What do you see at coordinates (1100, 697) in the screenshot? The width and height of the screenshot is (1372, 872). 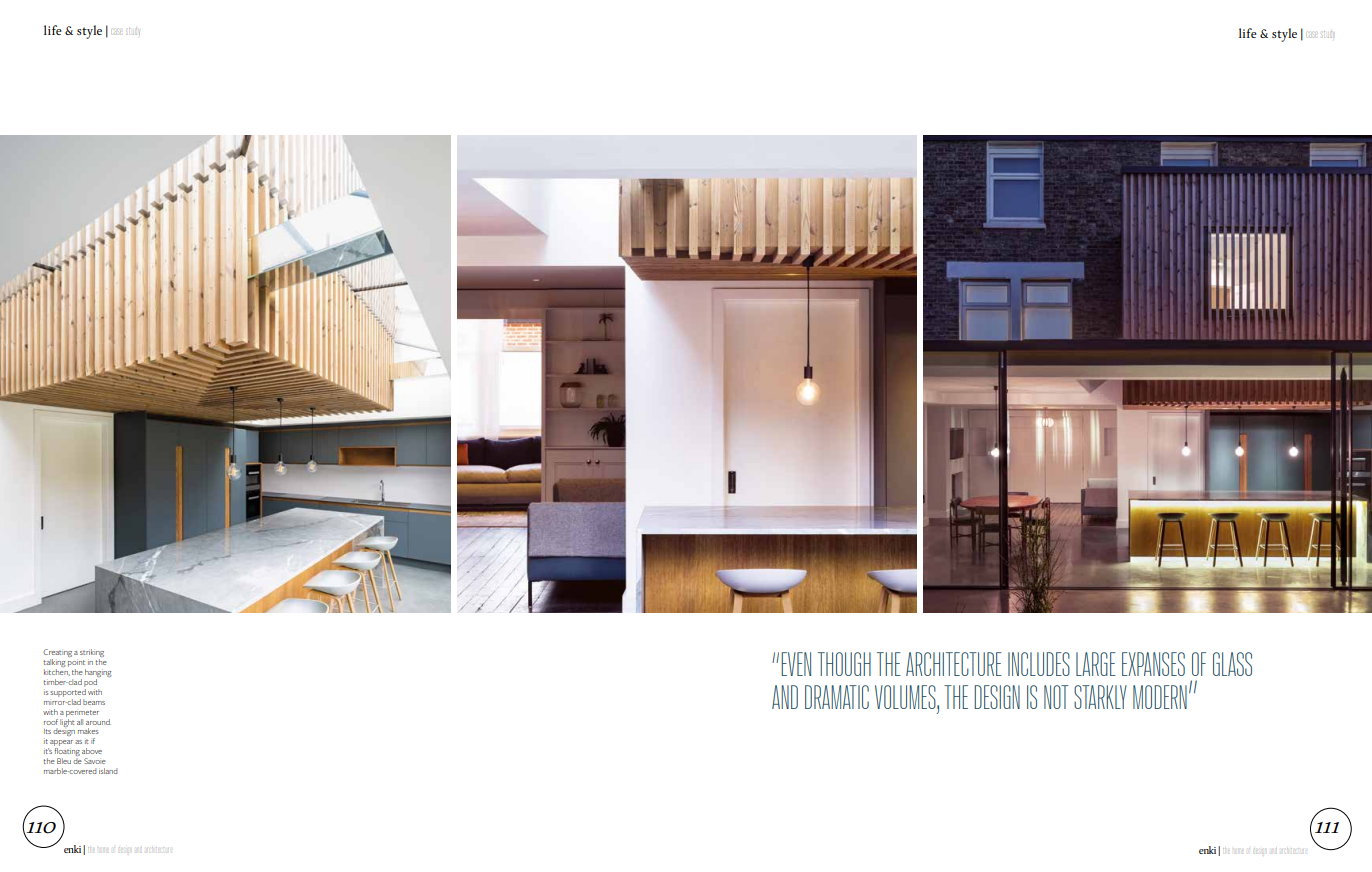 I see `STARKLY` at bounding box center [1100, 697].
